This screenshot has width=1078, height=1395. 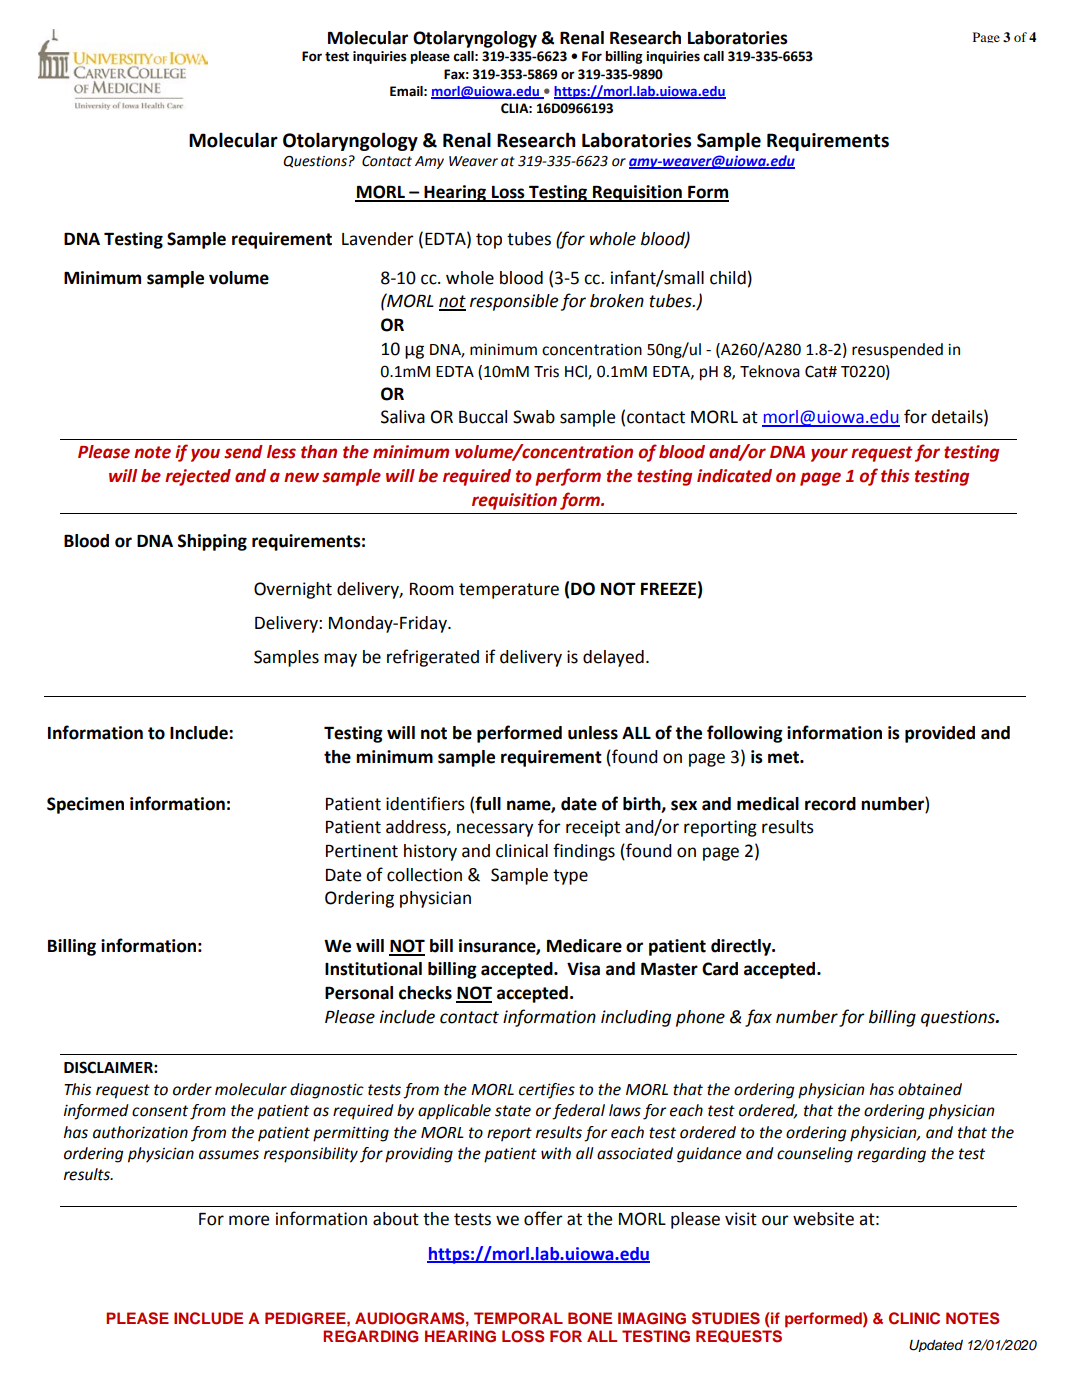 I want to click on child, so click(x=728, y=278).
